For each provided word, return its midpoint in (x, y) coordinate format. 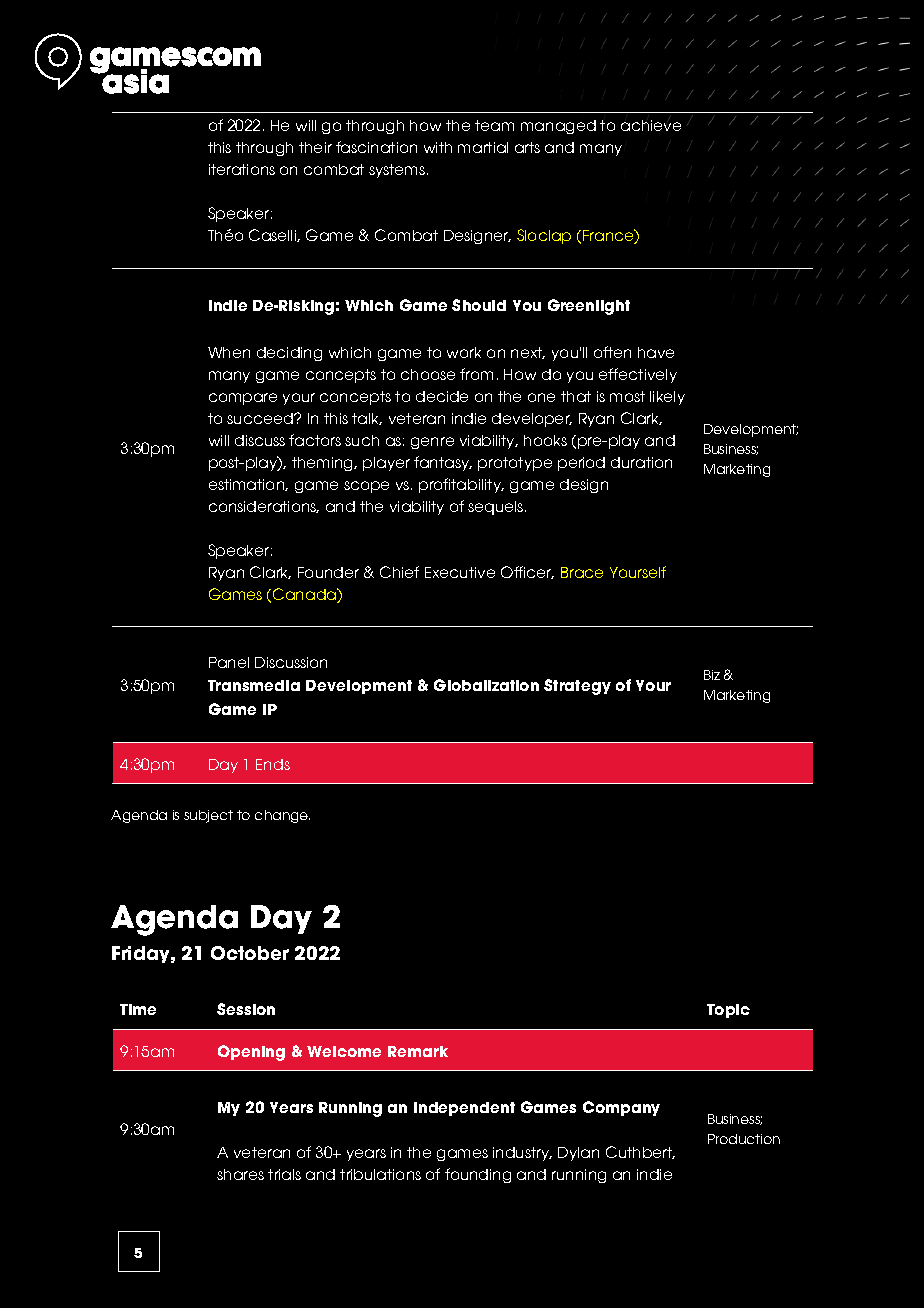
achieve (651, 124)
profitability (461, 485)
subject (208, 816)
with (438, 147)
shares (240, 1174)
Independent (464, 1109)
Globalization (486, 685)
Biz (712, 675)
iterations (242, 169)
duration (641, 462)
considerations (264, 507)
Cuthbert (640, 1152)
